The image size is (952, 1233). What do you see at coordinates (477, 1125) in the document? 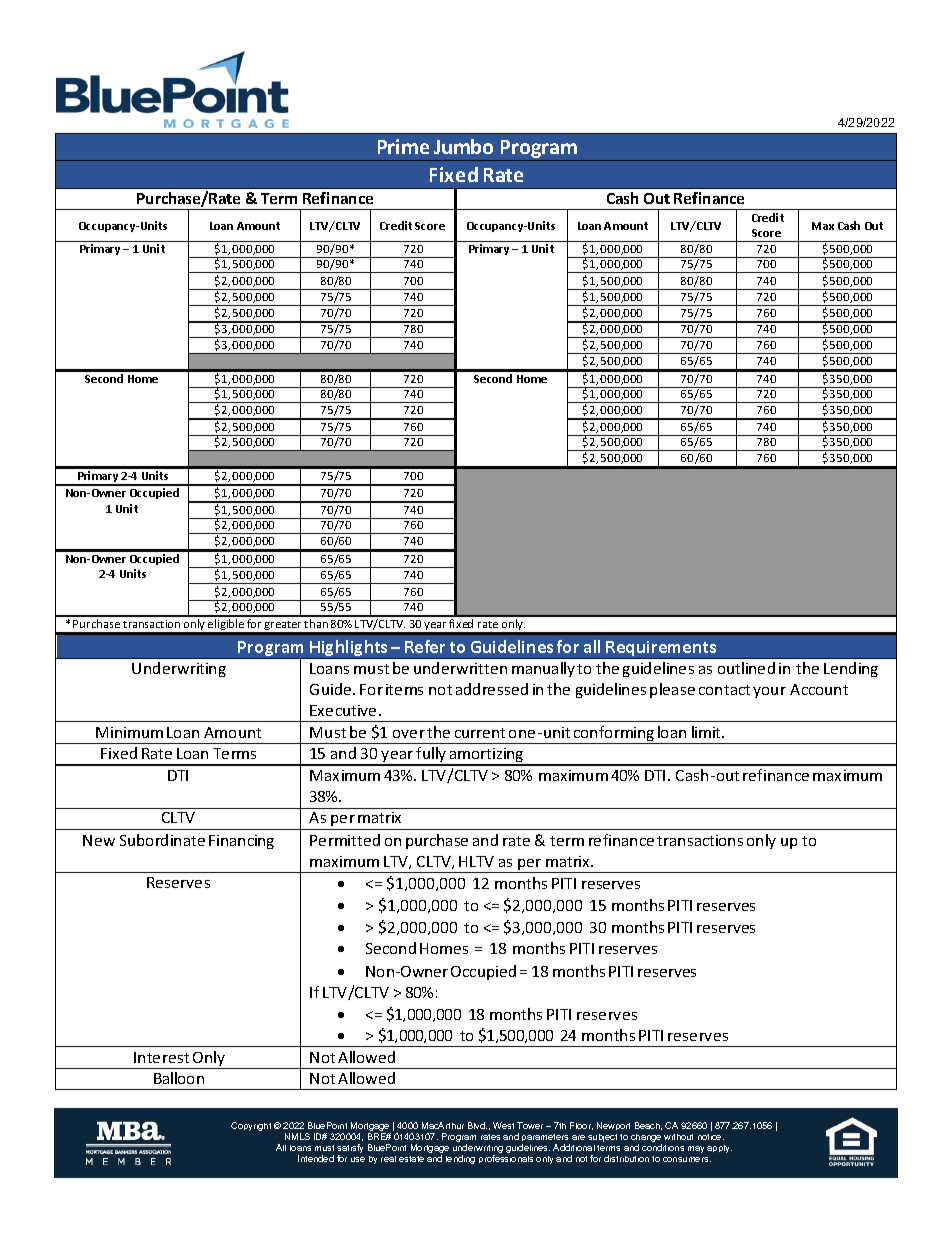
I see `Blvd` at bounding box center [477, 1125].
